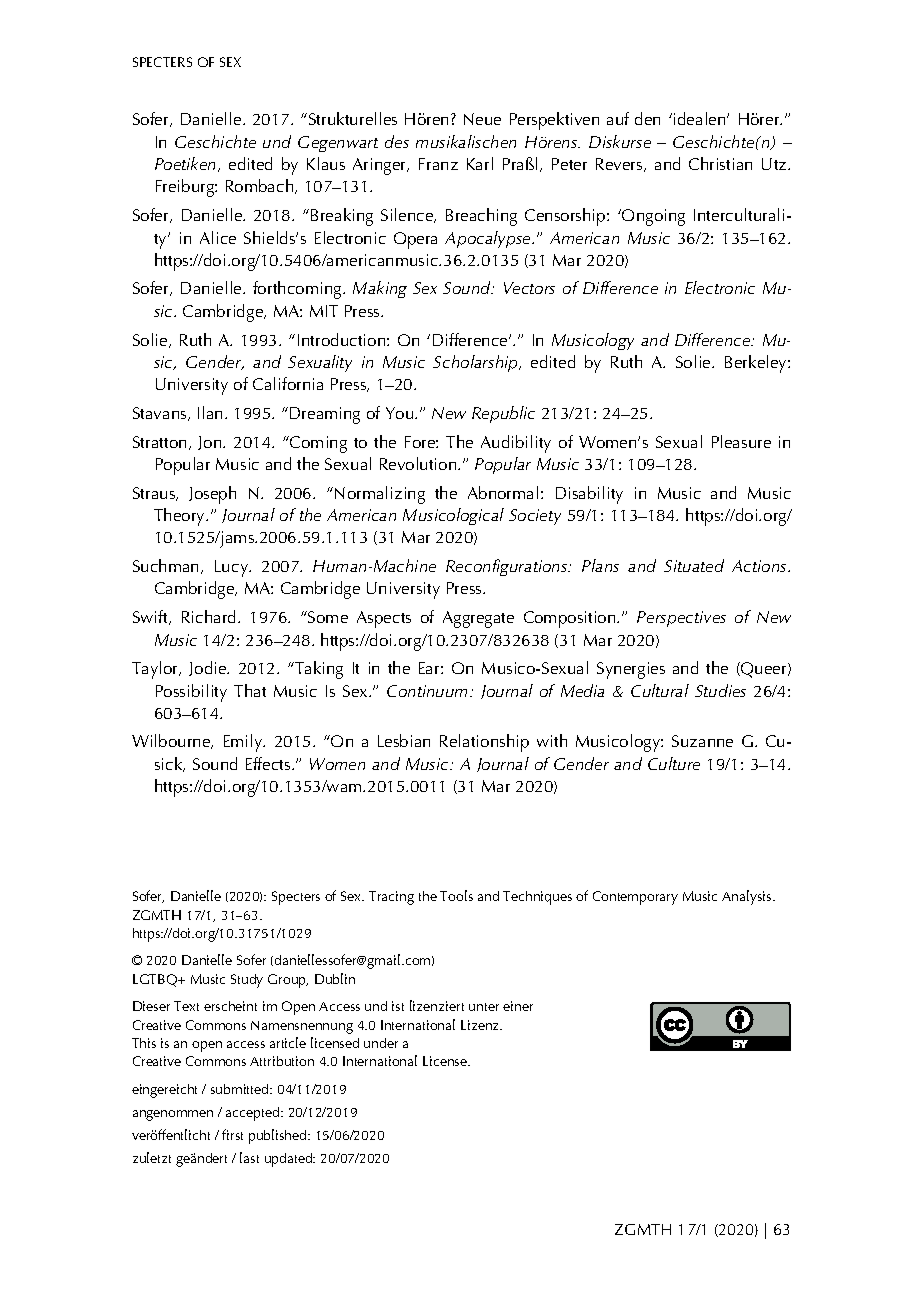 The image size is (924, 1308). What do you see at coordinates (232, 1134) in the screenshot?
I see `first` at bounding box center [232, 1134].
